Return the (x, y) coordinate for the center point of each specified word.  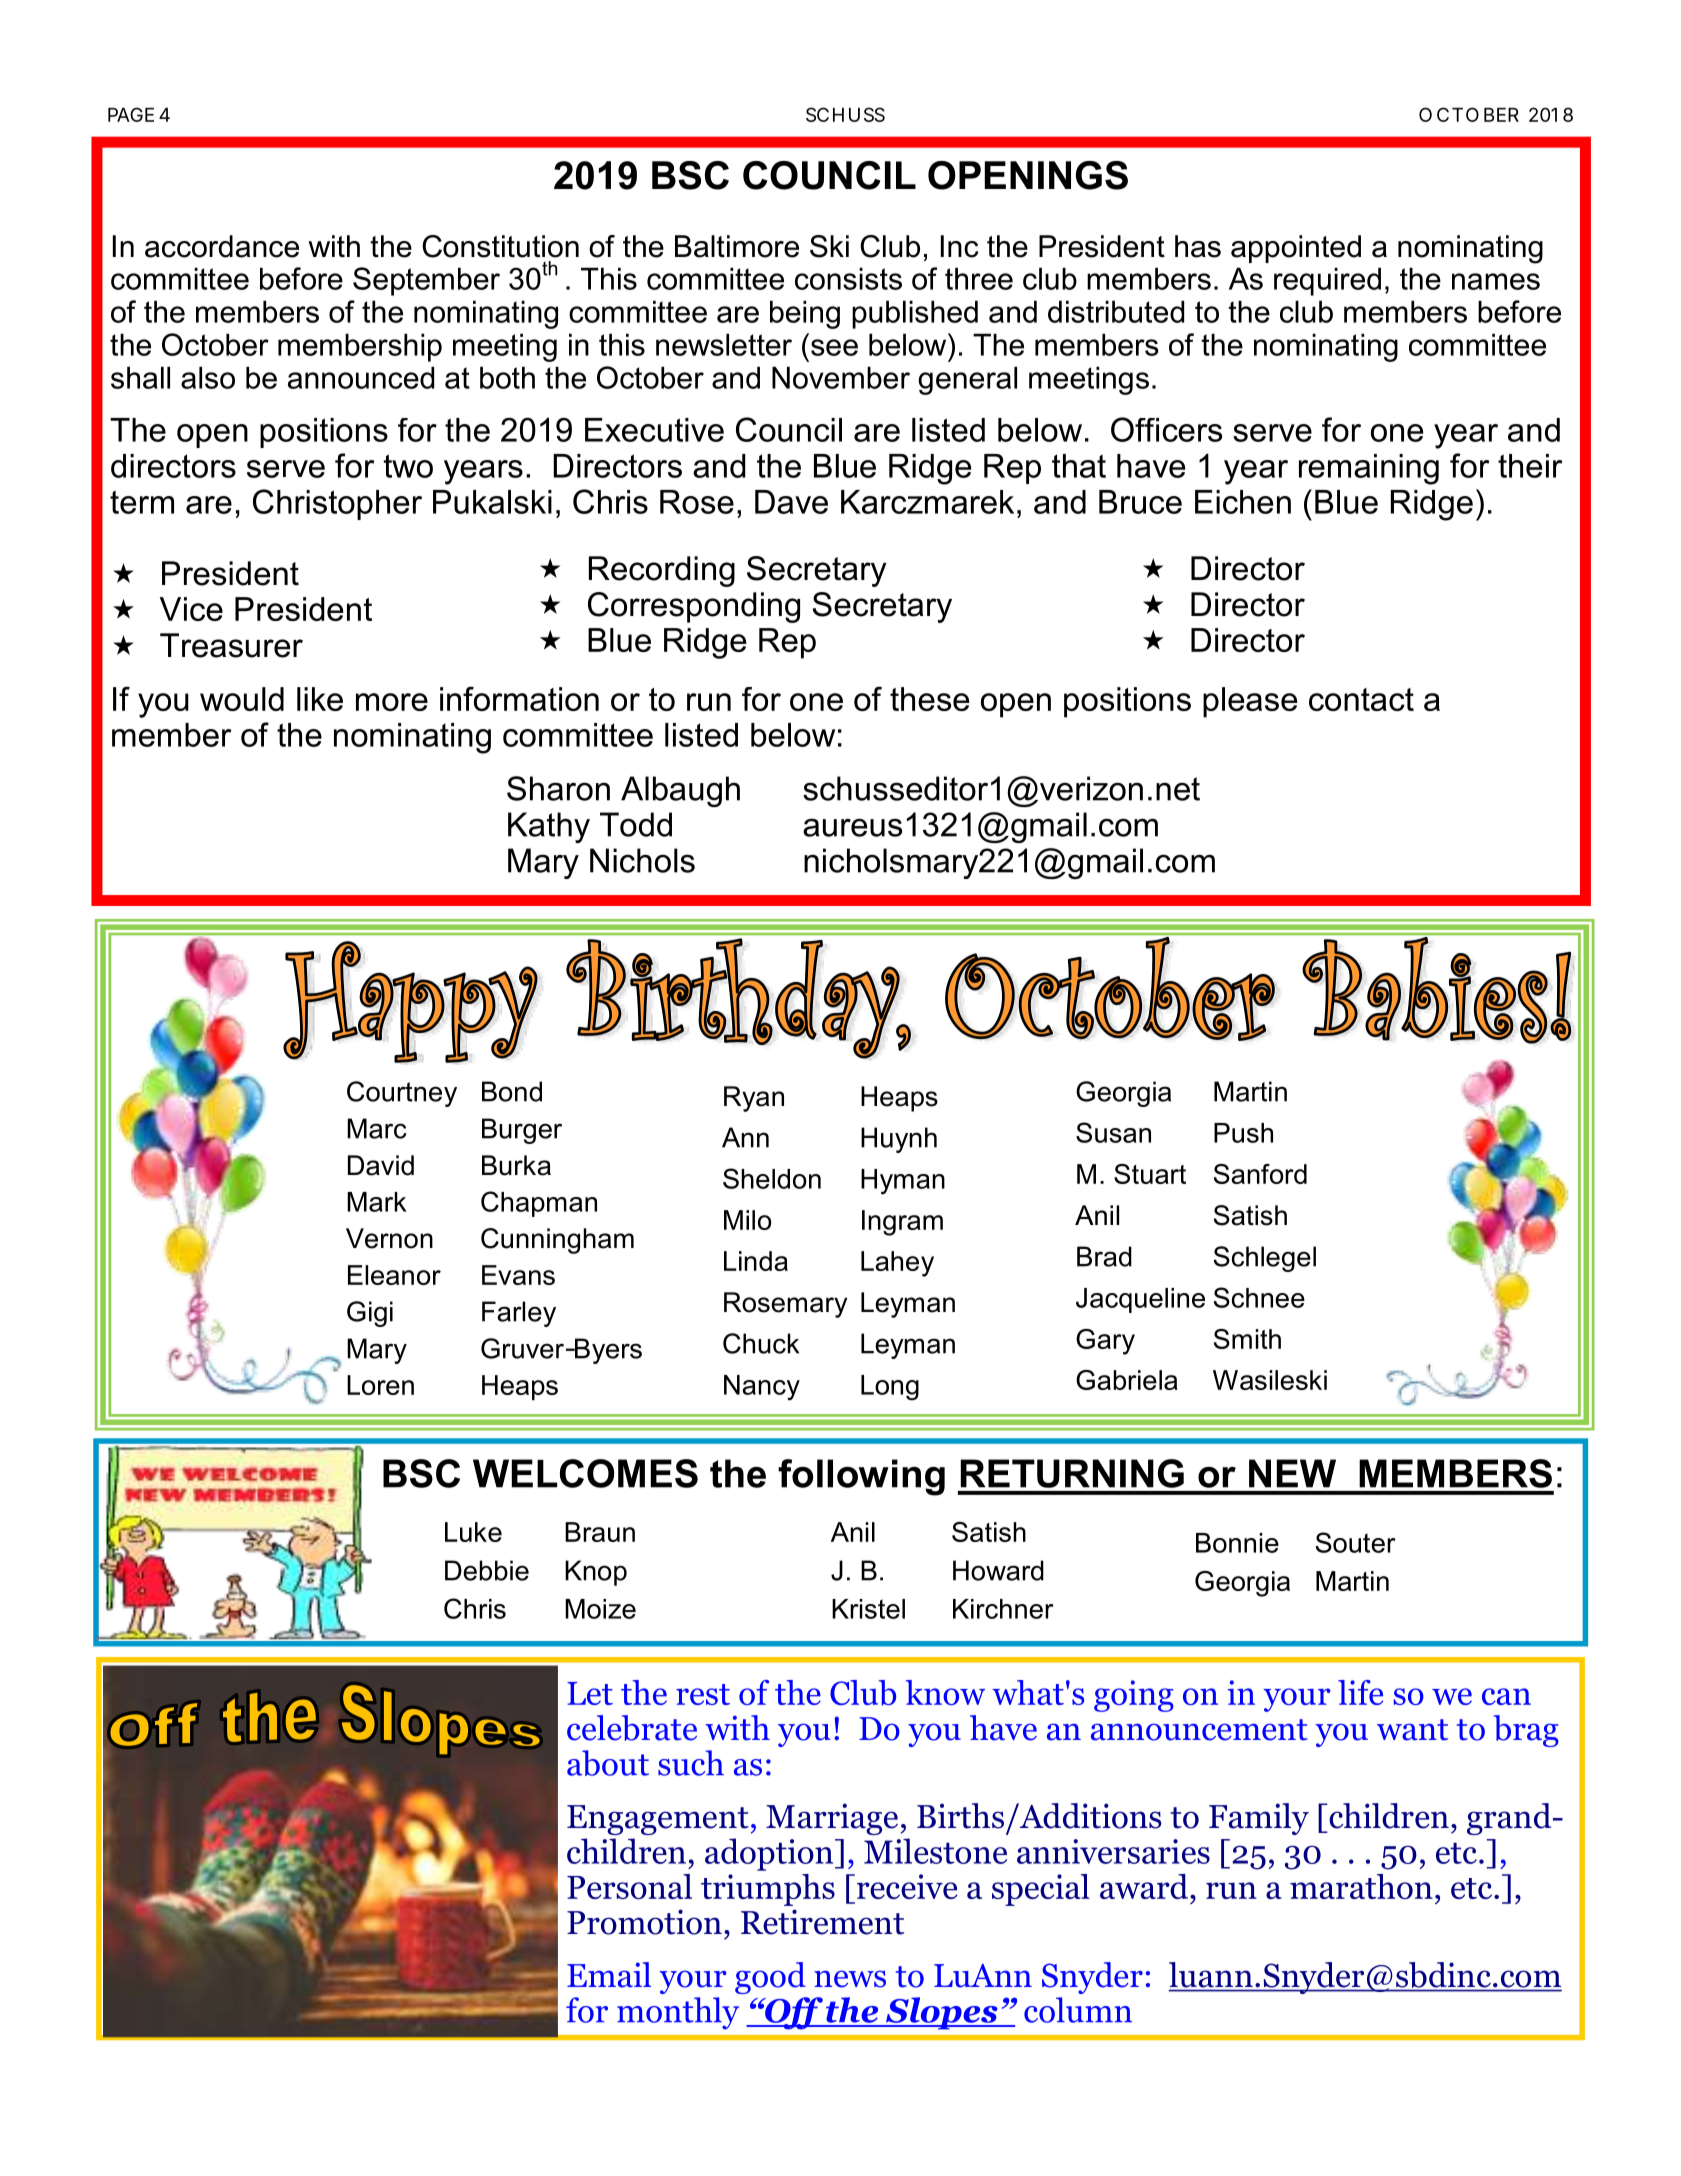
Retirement (822, 1922)
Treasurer (231, 645)
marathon (1361, 1886)
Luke (473, 1532)
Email (609, 1975)
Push (1243, 1133)
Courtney (402, 1094)
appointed (1296, 249)
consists (848, 278)
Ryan (754, 1099)
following (861, 1477)
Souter (1356, 1542)
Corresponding (694, 607)
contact (1361, 699)
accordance (222, 246)
